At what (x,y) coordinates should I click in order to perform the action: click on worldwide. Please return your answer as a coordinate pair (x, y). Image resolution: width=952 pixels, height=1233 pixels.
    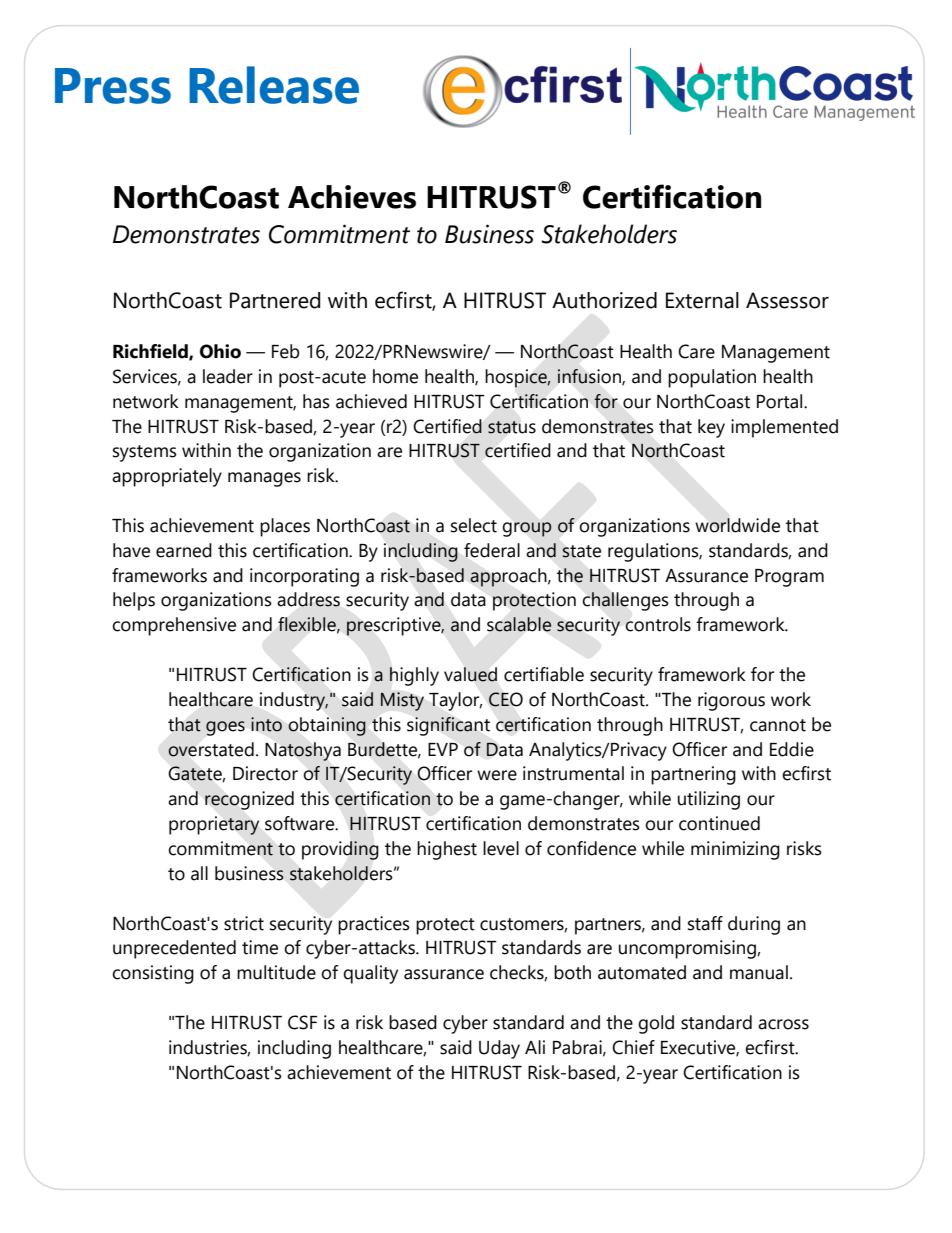
    Looking at the image, I should click on (737, 525).
